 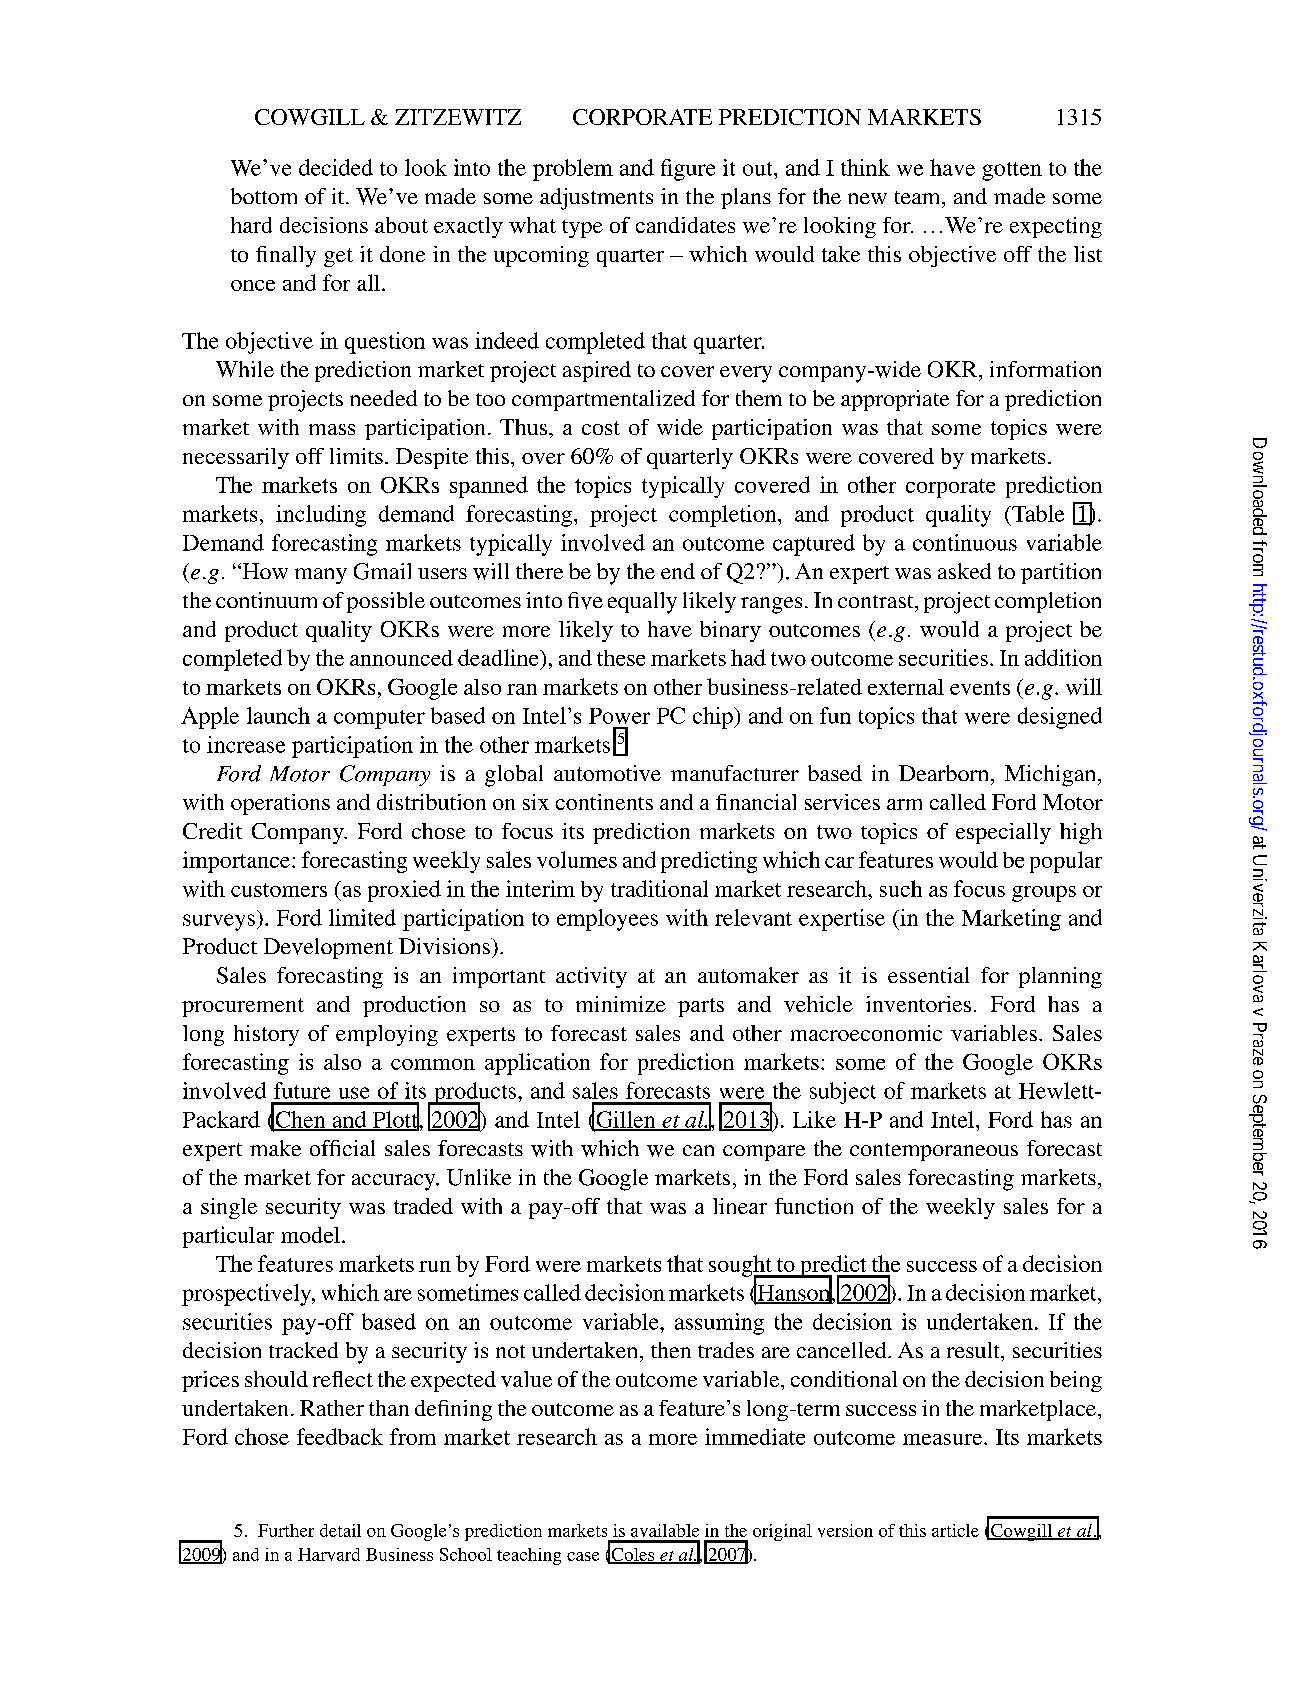 I want to click on bottom, so click(x=264, y=196).
